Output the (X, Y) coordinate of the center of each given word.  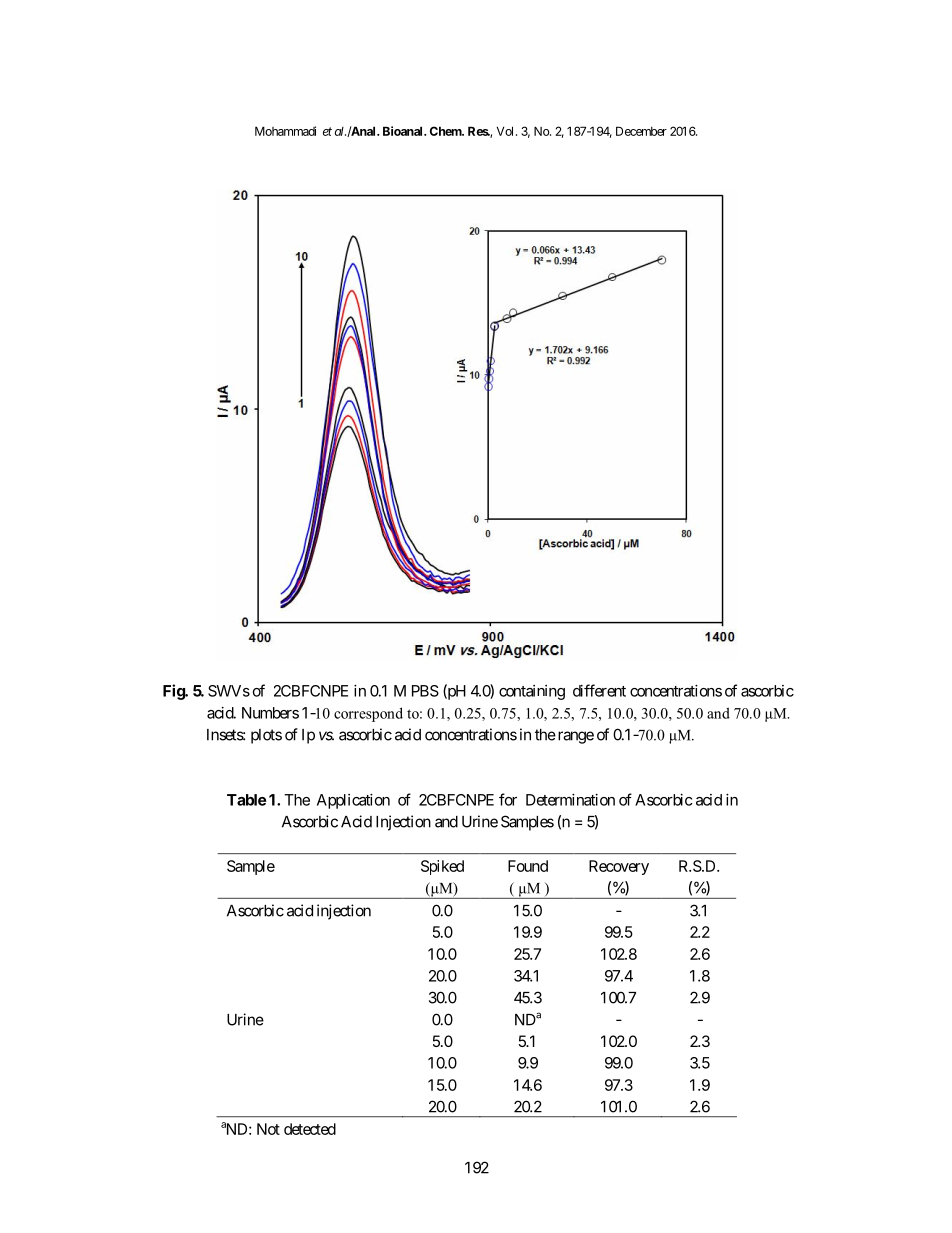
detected (310, 1129)
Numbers (270, 713)
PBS (425, 691)
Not (268, 1129)
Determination (570, 800)
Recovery (619, 867)
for (508, 799)
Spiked (442, 867)
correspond (368, 714)
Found (528, 866)
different (599, 690)
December (641, 131)
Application (353, 801)
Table (246, 800)
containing (532, 692)
